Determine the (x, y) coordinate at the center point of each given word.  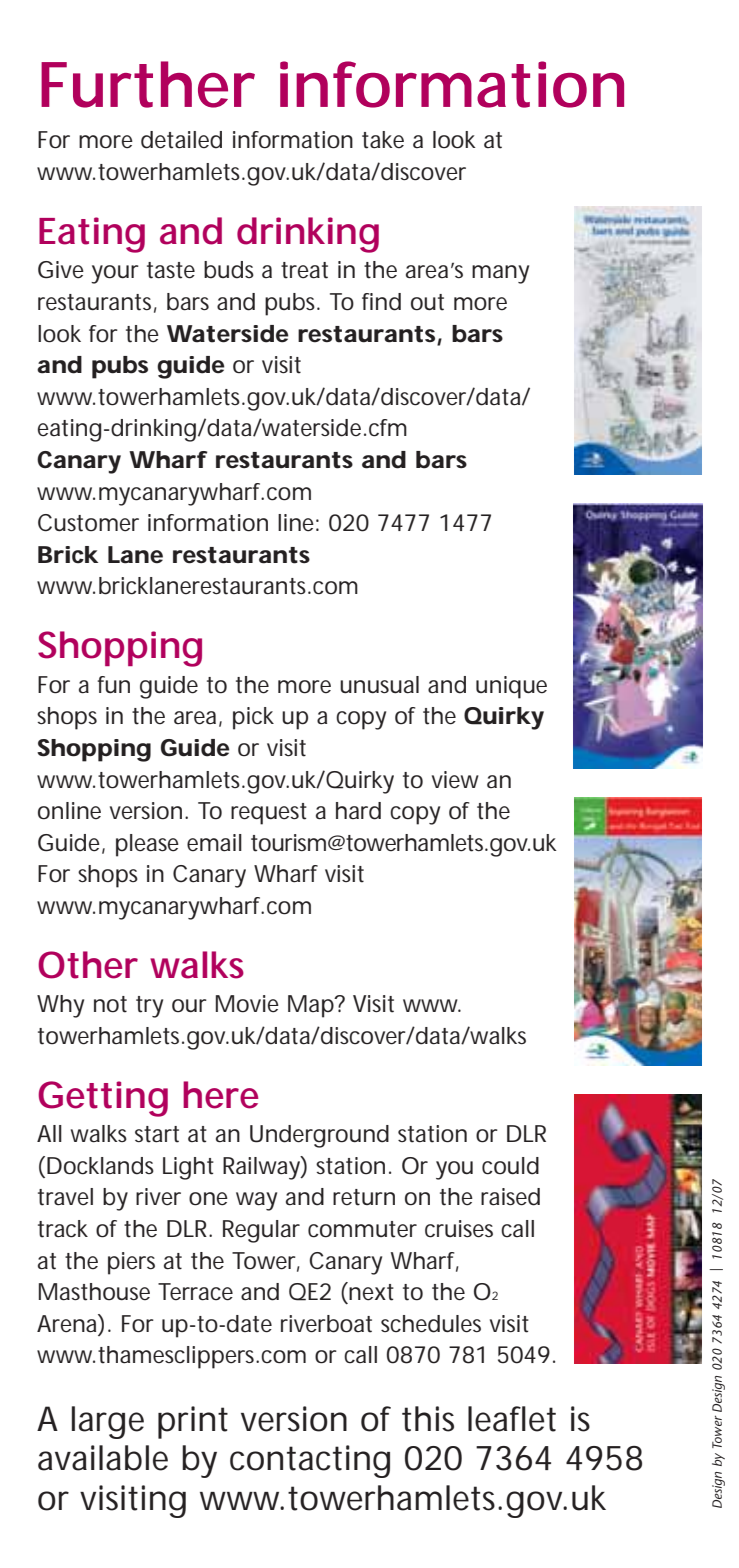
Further (148, 84)
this (428, 1419)
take (383, 140)
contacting (310, 1461)
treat (304, 270)
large (108, 1422)
